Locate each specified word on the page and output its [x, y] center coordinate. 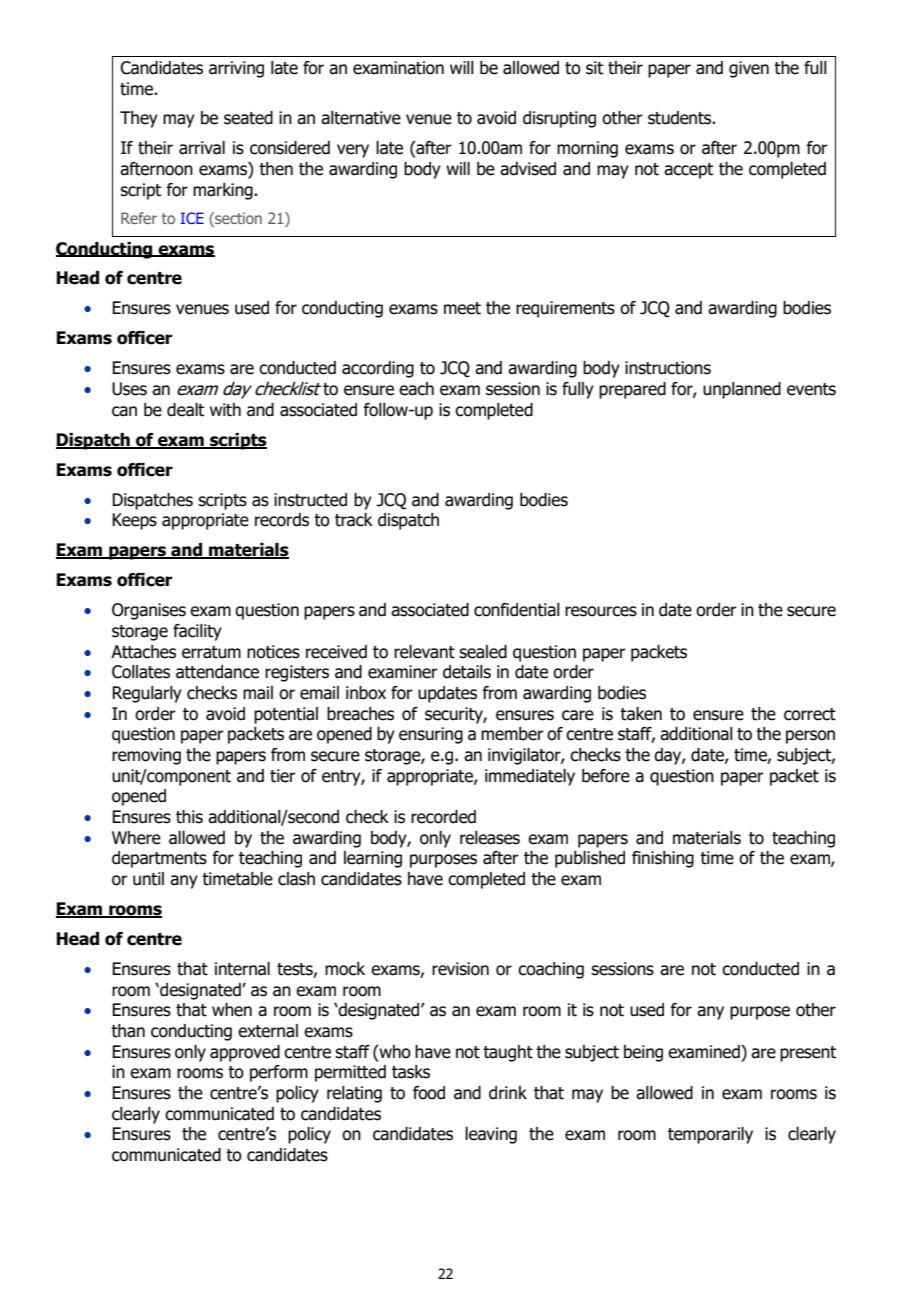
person [810, 737]
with [225, 410]
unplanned [742, 390]
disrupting [559, 119]
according [378, 369]
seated [248, 118]
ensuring [431, 735]
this [189, 817]
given [749, 69]
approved [245, 1053]
